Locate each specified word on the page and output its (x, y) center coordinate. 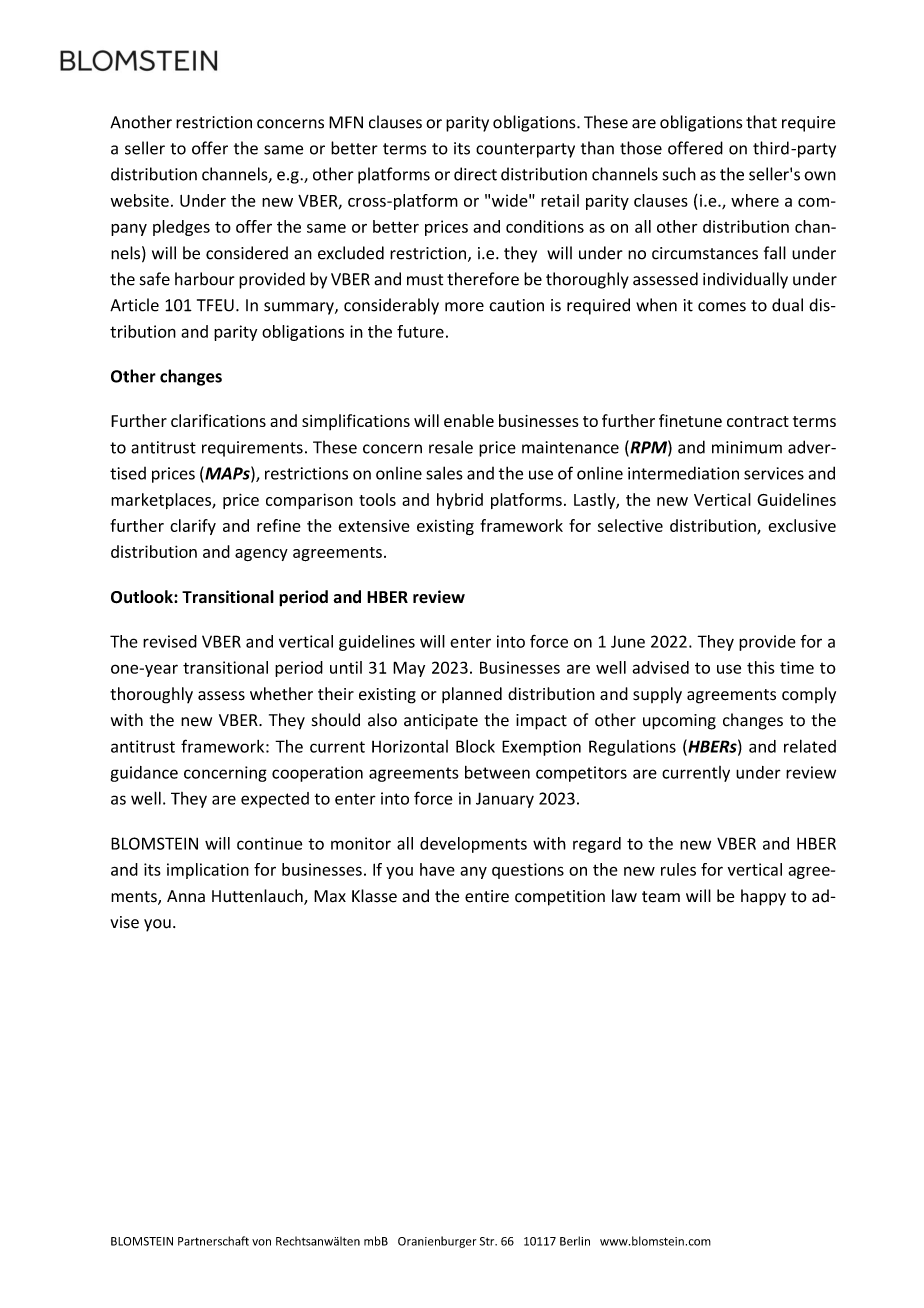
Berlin (575, 1241)
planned (472, 695)
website (140, 200)
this (761, 667)
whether (281, 694)
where (755, 200)
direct (475, 174)
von (261, 1242)
